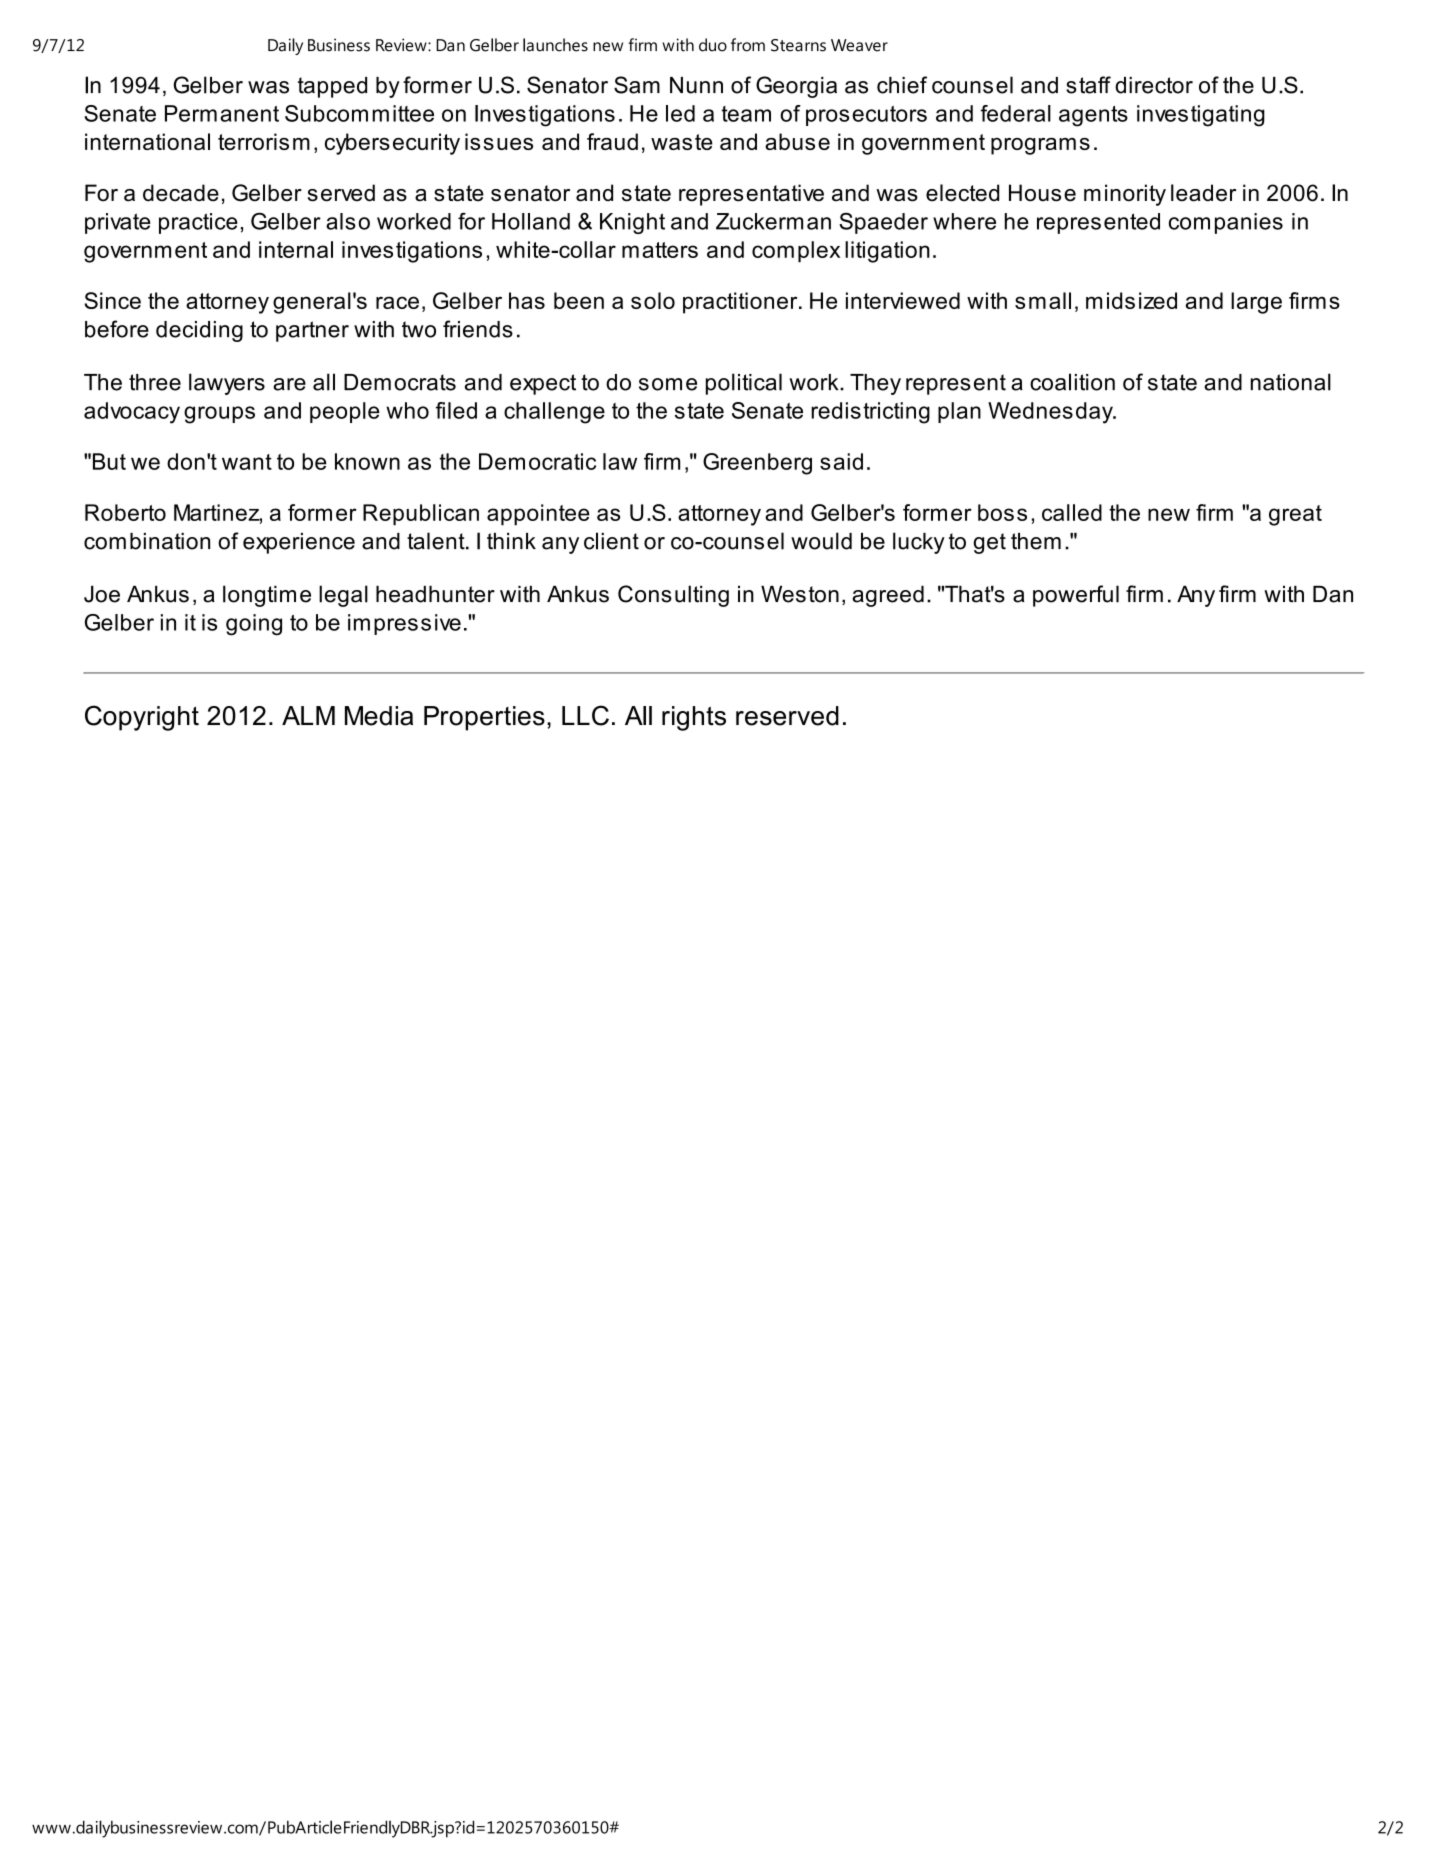 The height and width of the page is (1871, 1446). Describe the element at coordinates (332, 87) in the page. I see `tapped` at that location.
